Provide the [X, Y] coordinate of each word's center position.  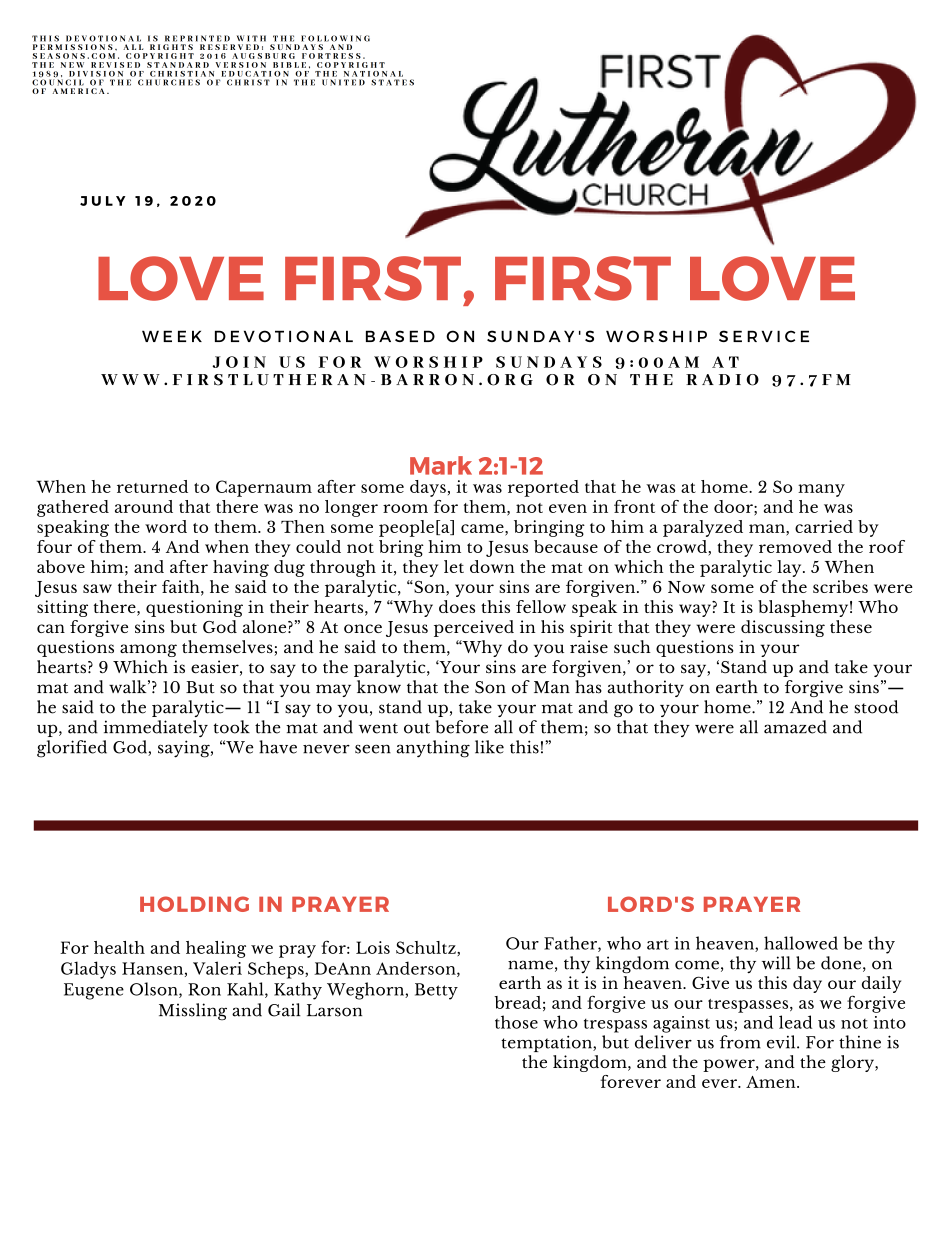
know [379, 687]
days [428, 488]
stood [876, 707]
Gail [284, 1010]
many [821, 490]
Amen [772, 1082]
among [148, 650]
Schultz [427, 948]
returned [152, 486]
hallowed [801, 943]
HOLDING [194, 904]
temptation [547, 1043]
